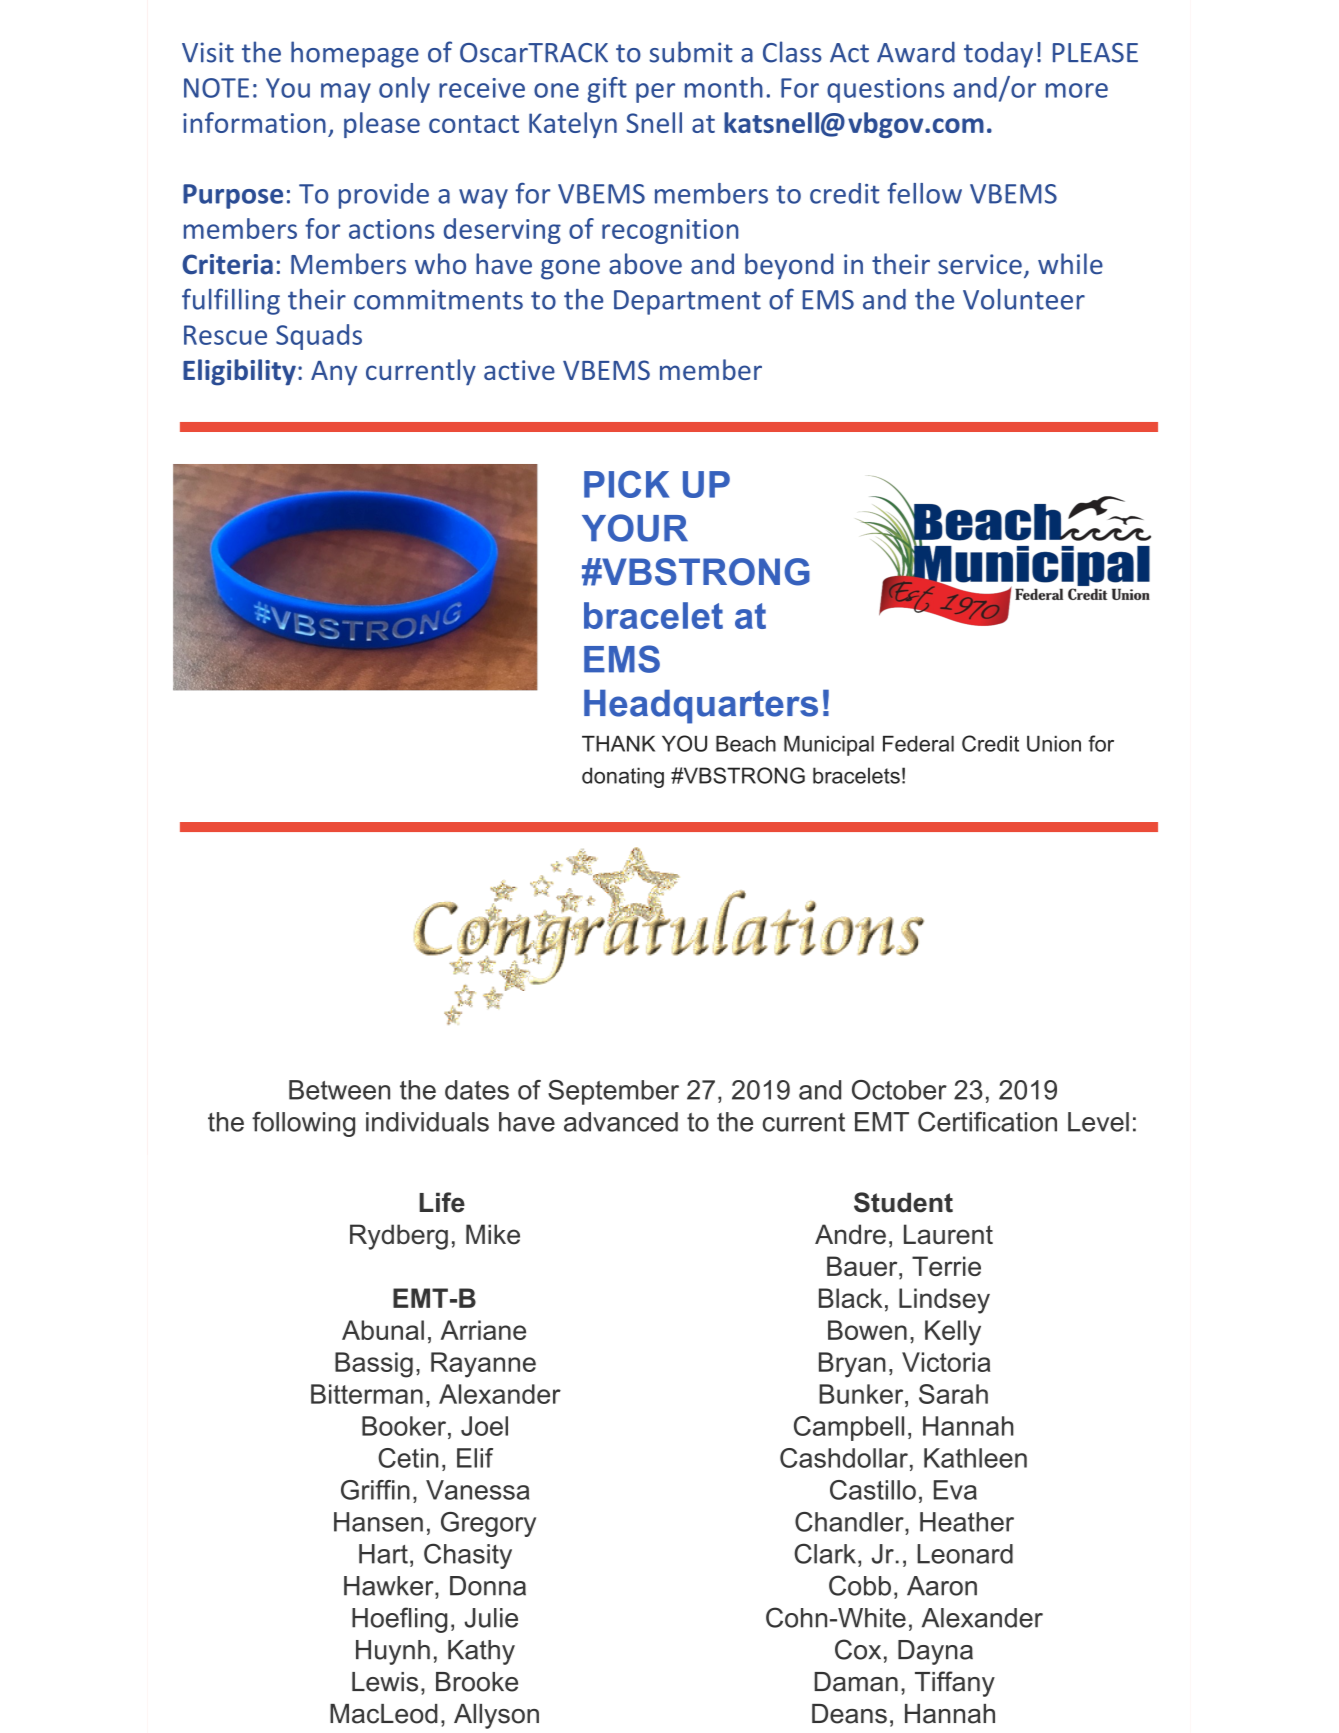 This page has height=1733, width=1339. I want to click on Lewis, so click(385, 1682).
